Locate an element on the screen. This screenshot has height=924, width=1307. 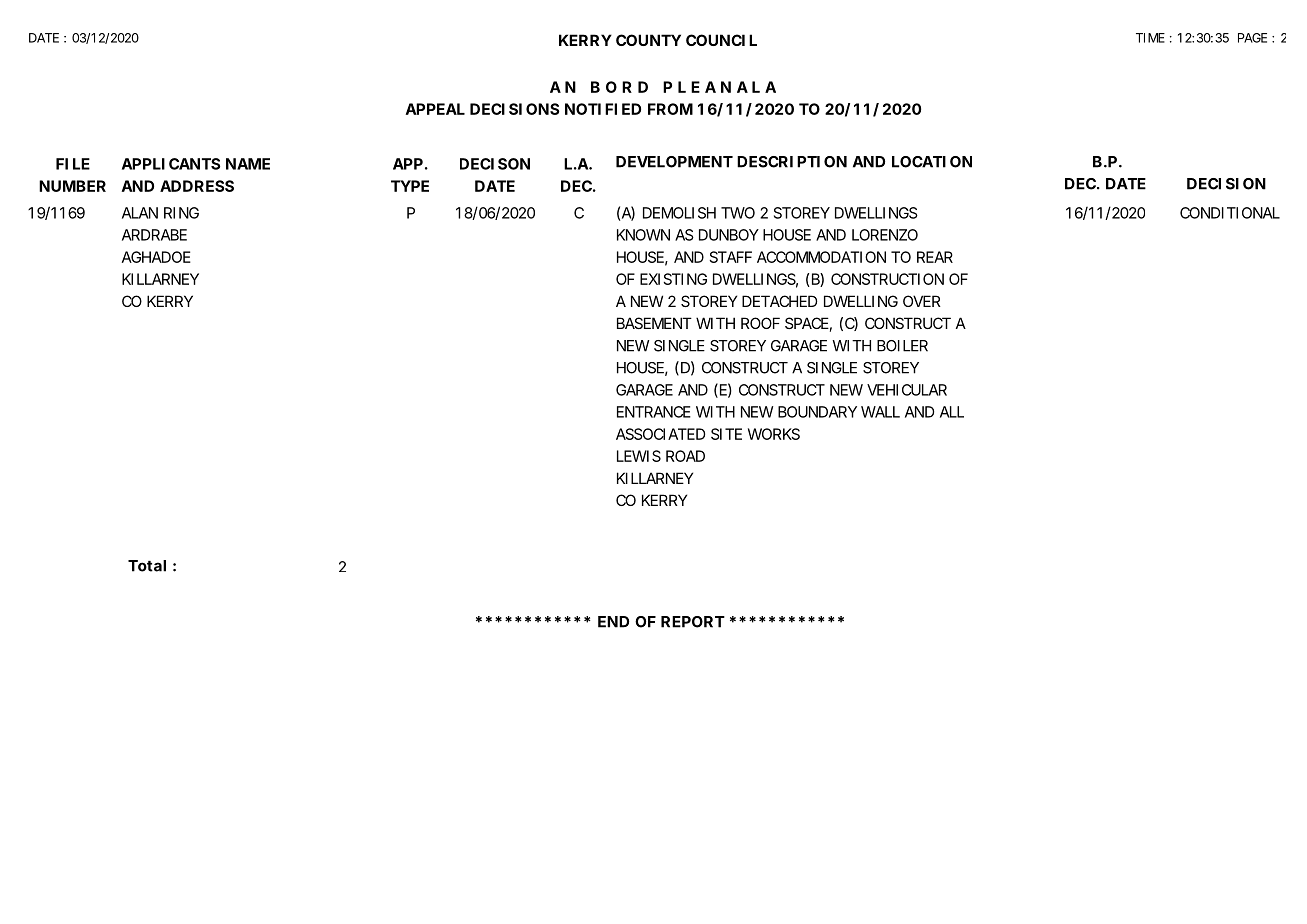
WALL is located at coordinates (880, 412).
